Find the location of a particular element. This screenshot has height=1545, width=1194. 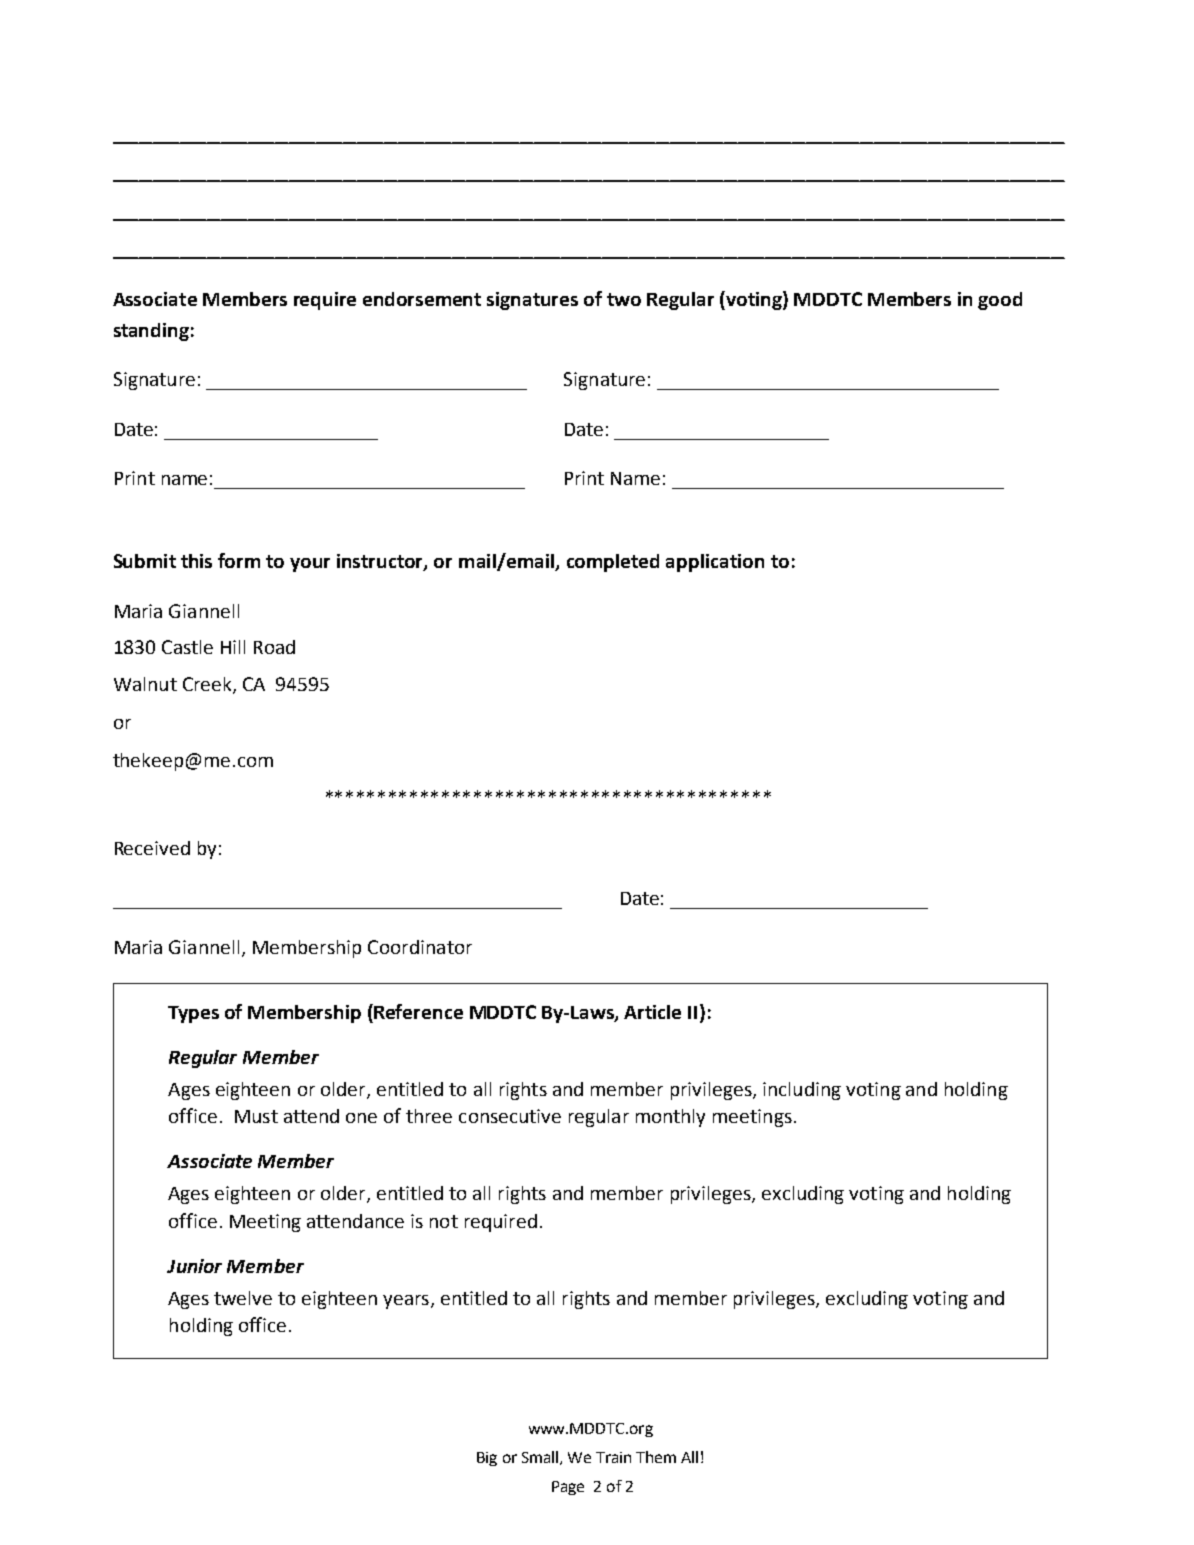

Article is located at coordinates (652, 1012).
